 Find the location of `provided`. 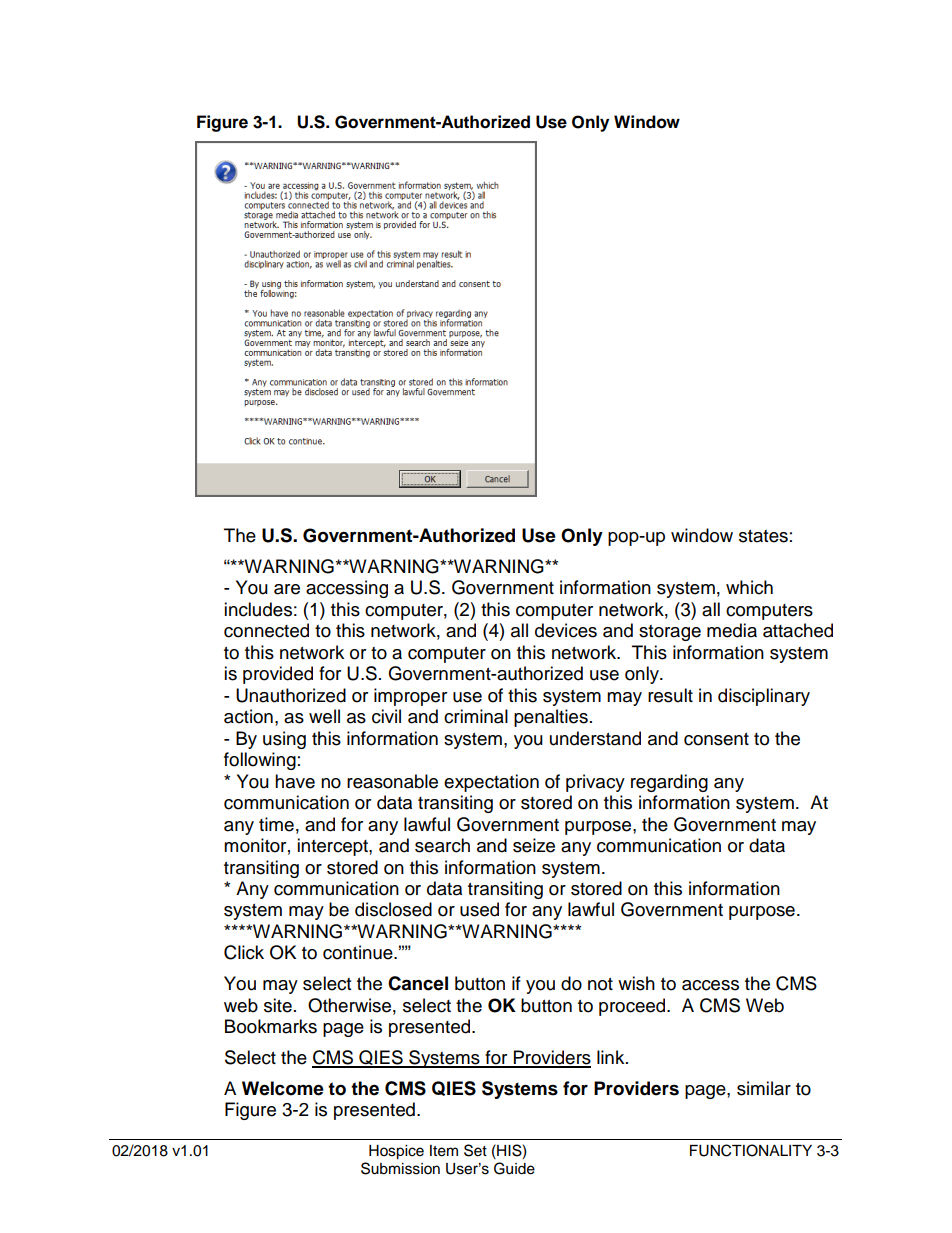

provided is located at coordinates (278, 675).
